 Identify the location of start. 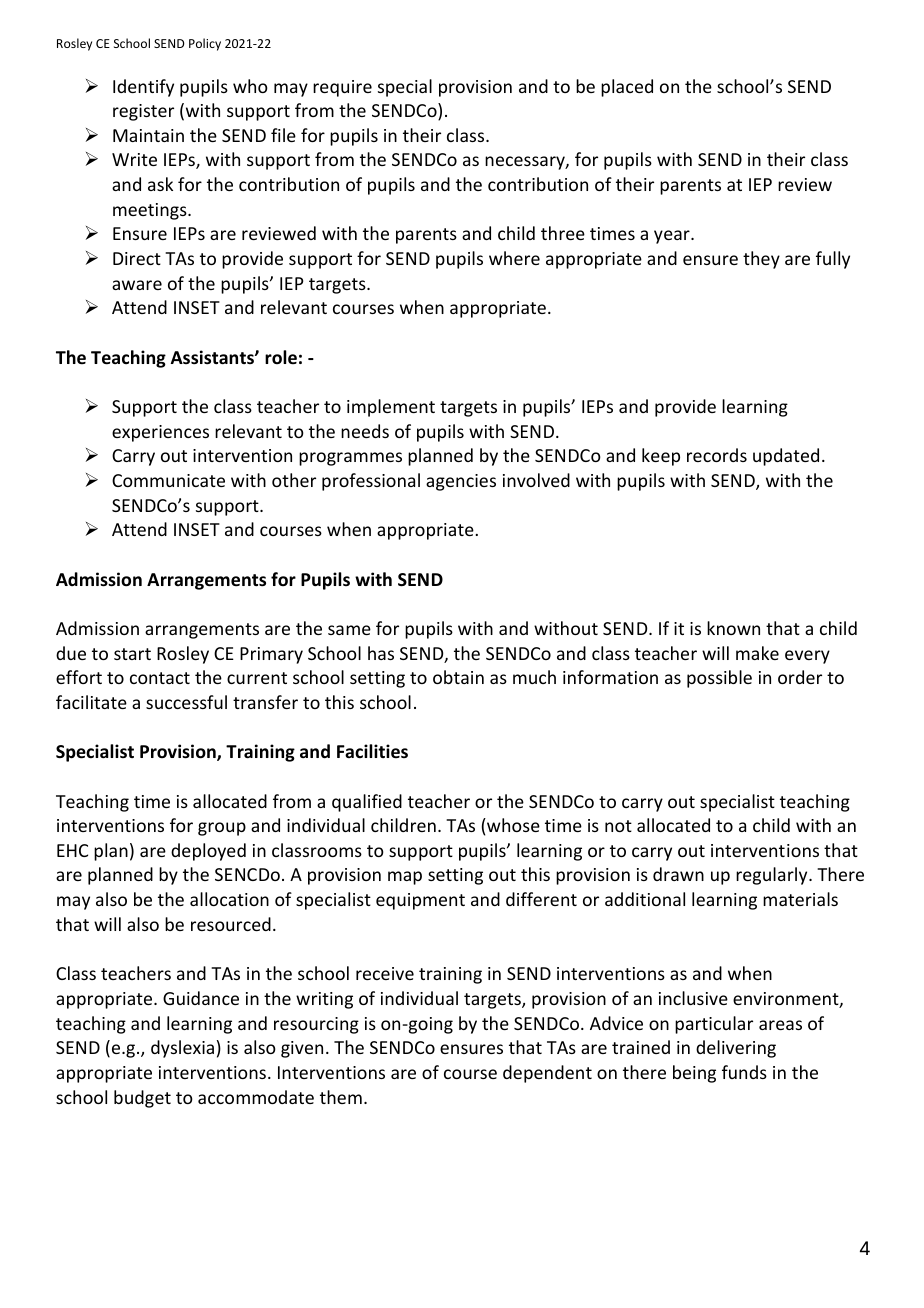
(132, 654).
